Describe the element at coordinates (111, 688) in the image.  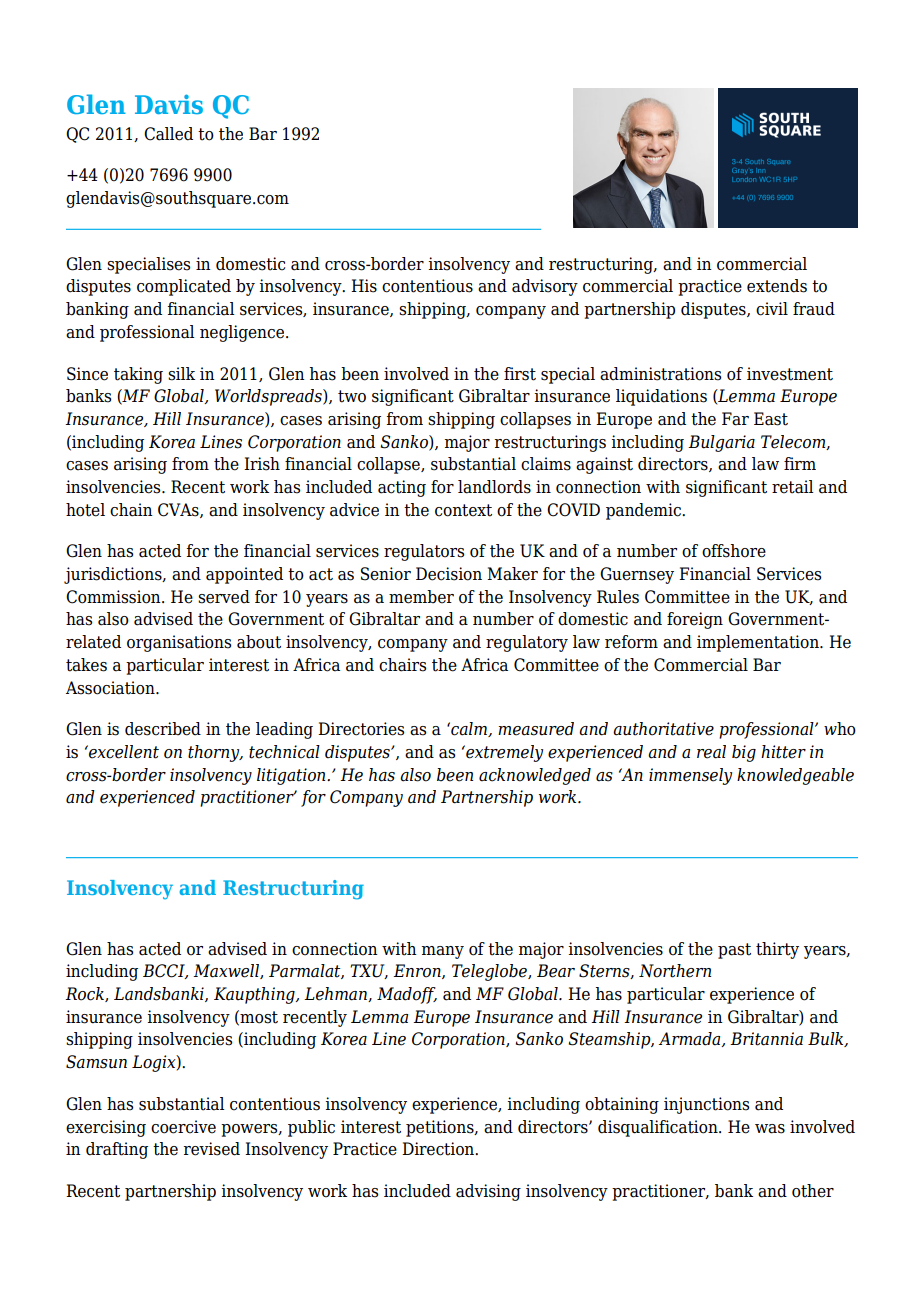
I see `Association` at that location.
